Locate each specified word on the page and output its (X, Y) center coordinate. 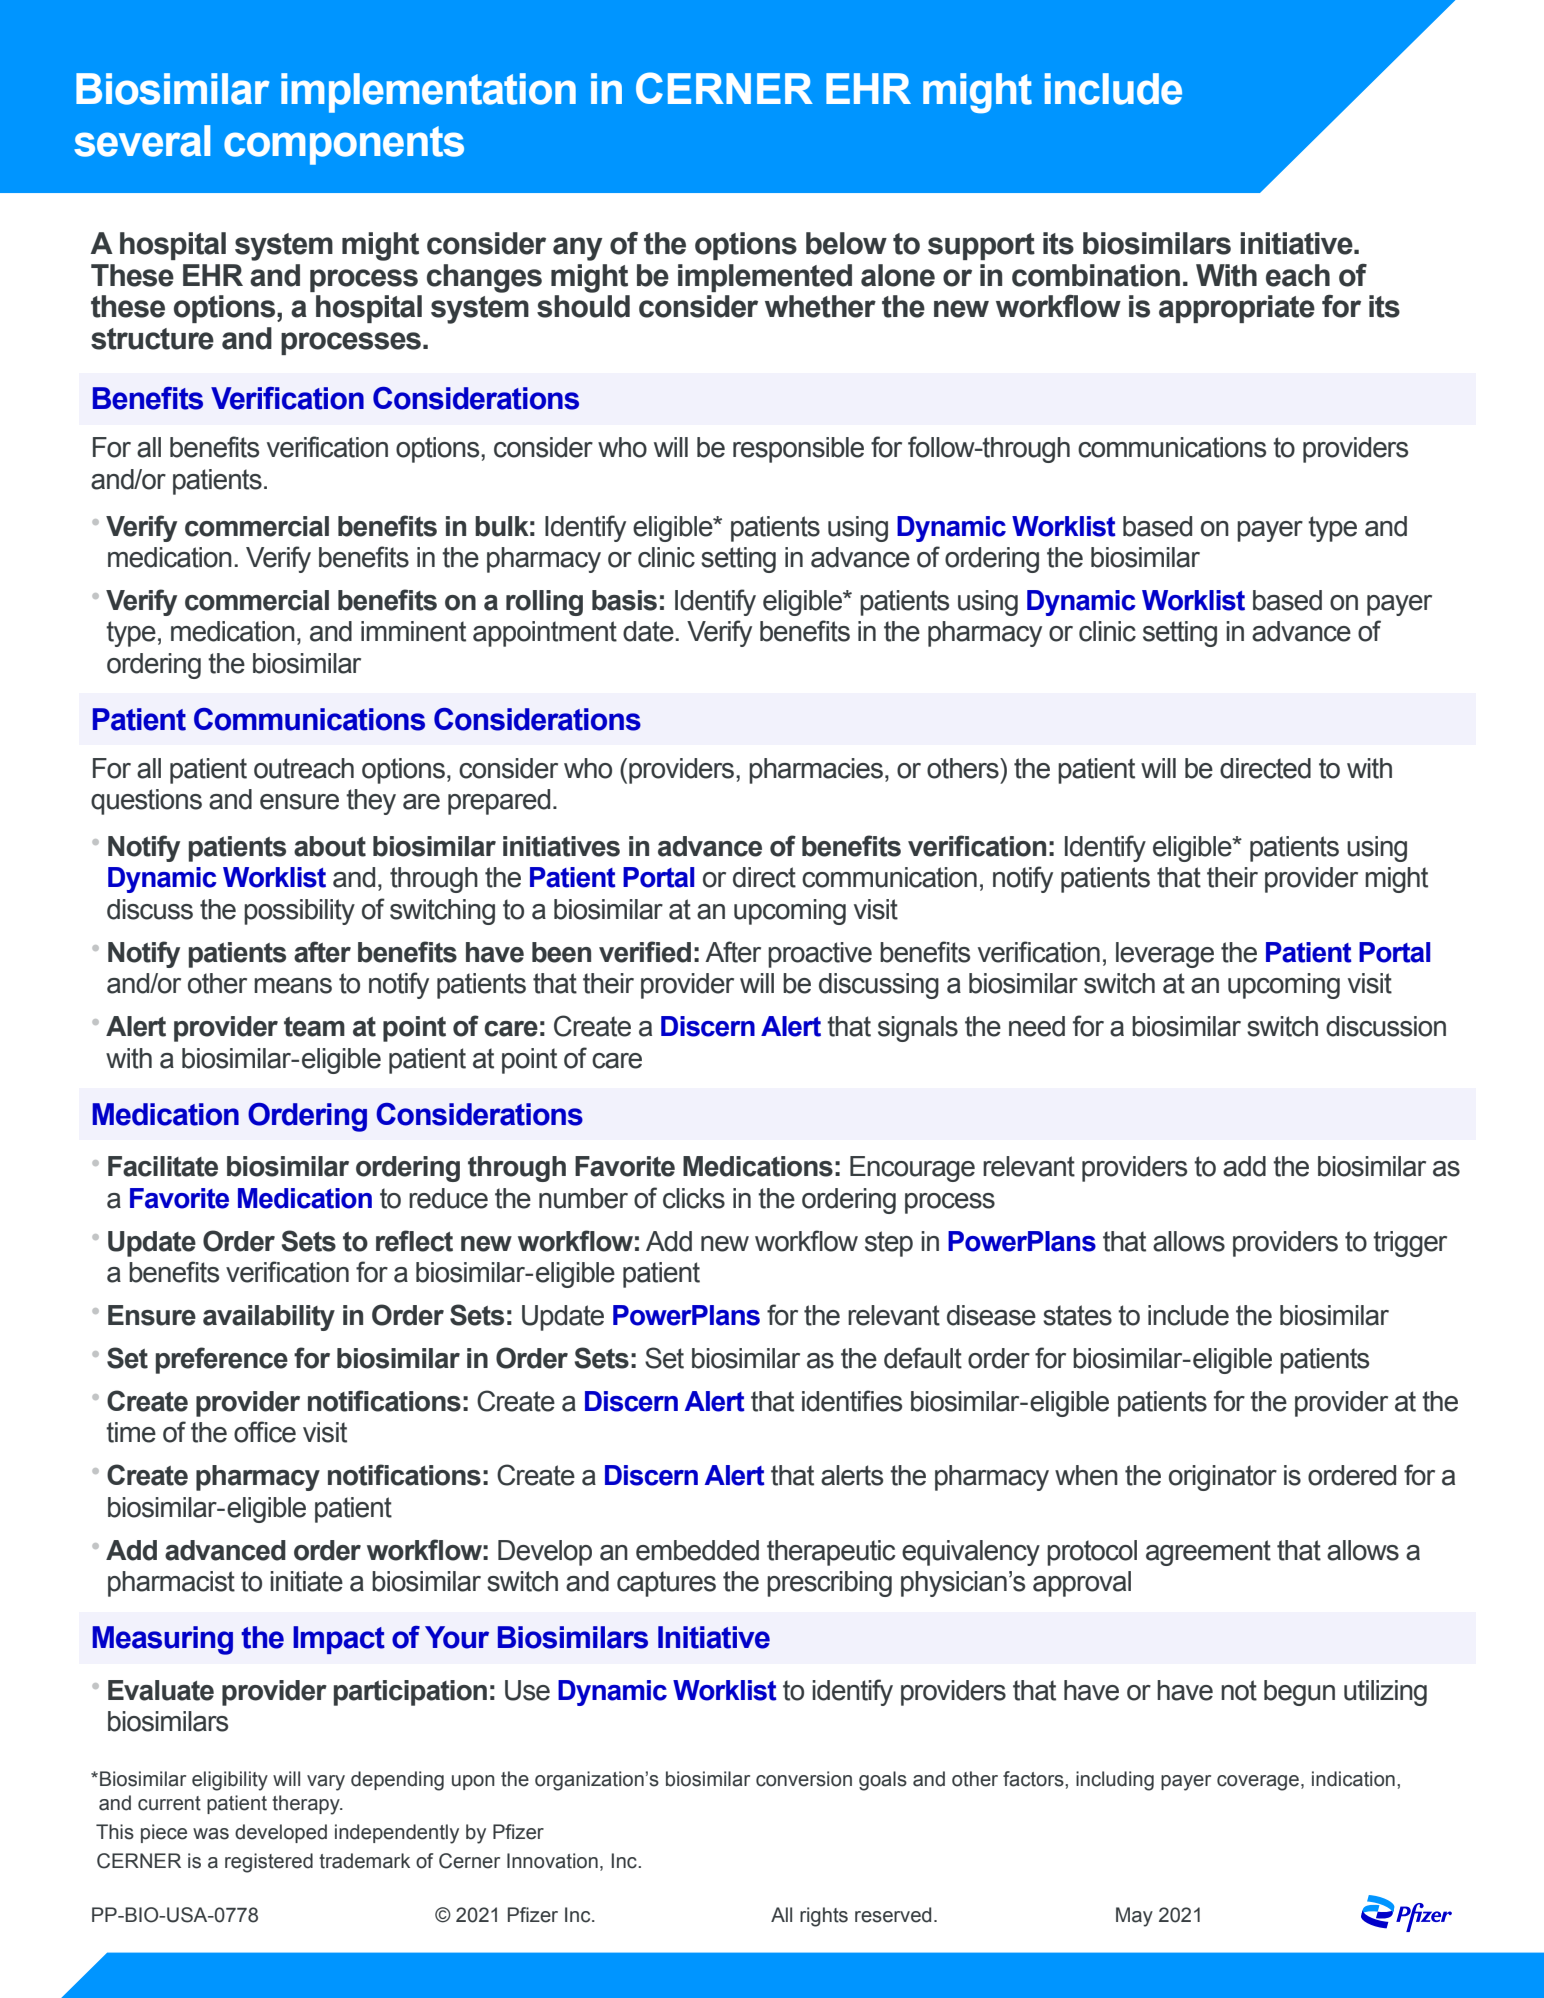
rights (824, 1917)
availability (269, 1318)
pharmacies (816, 771)
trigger (1410, 1244)
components (344, 145)
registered (269, 1863)
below (846, 243)
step (889, 1244)
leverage (1165, 955)
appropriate (1237, 309)
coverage (1258, 1783)
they (371, 802)
